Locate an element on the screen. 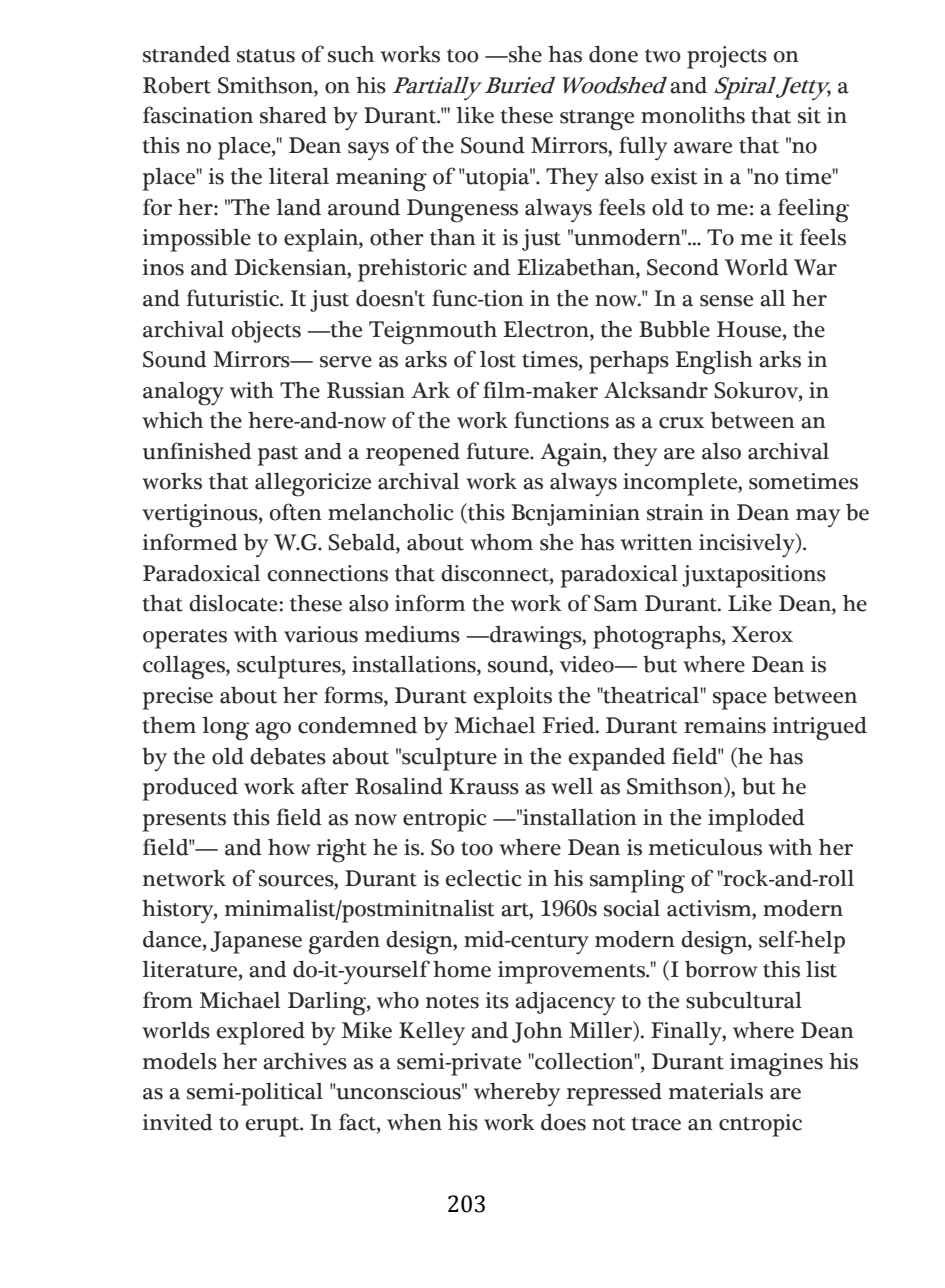  projects is located at coordinates (727, 57).
